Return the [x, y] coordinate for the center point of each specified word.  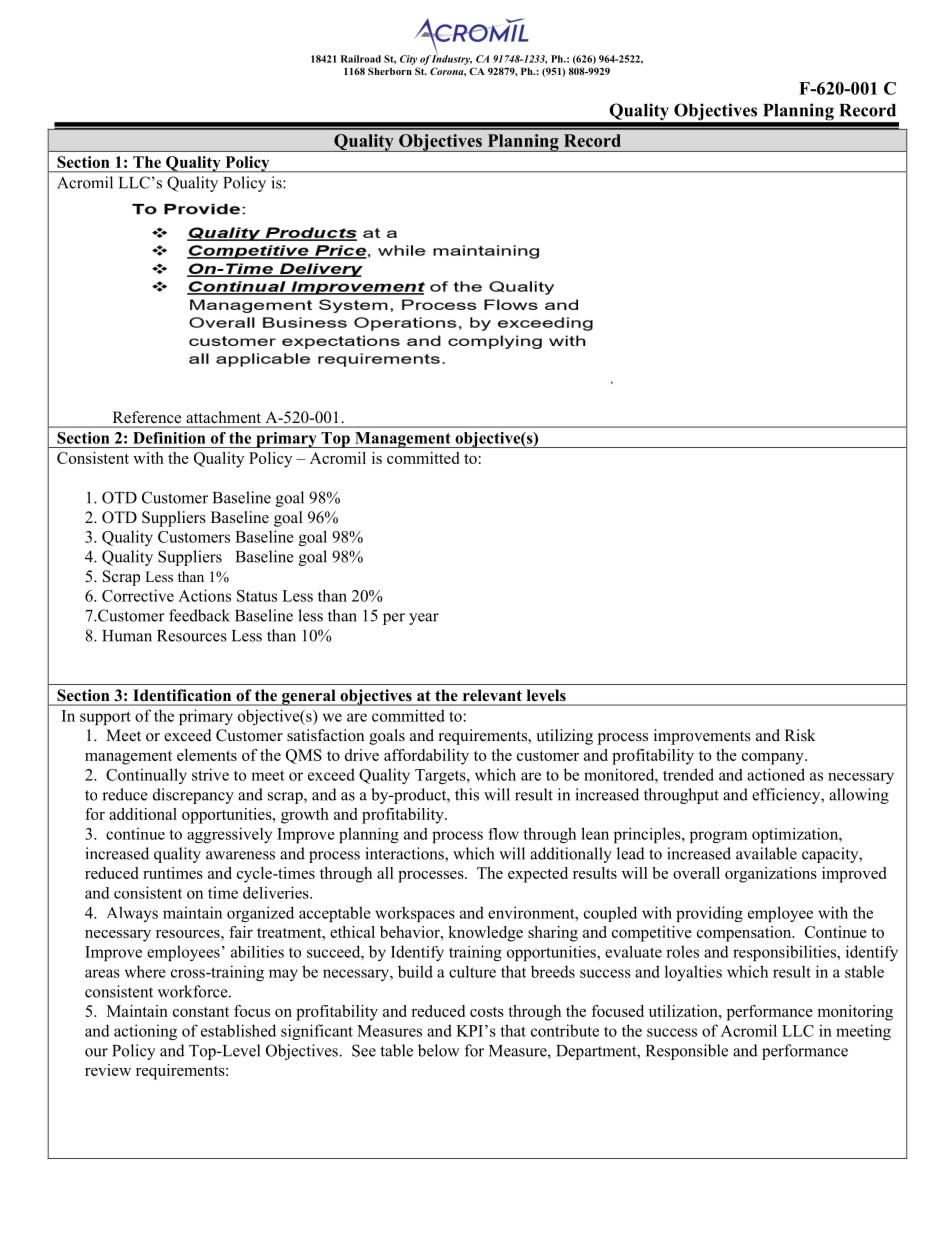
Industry [452, 59]
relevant [492, 695]
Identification [182, 695]
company [774, 759]
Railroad [361, 59]
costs [487, 1012]
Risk [800, 735]
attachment [224, 417]
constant [201, 1012]
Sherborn [390, 71]
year [424, 619]
